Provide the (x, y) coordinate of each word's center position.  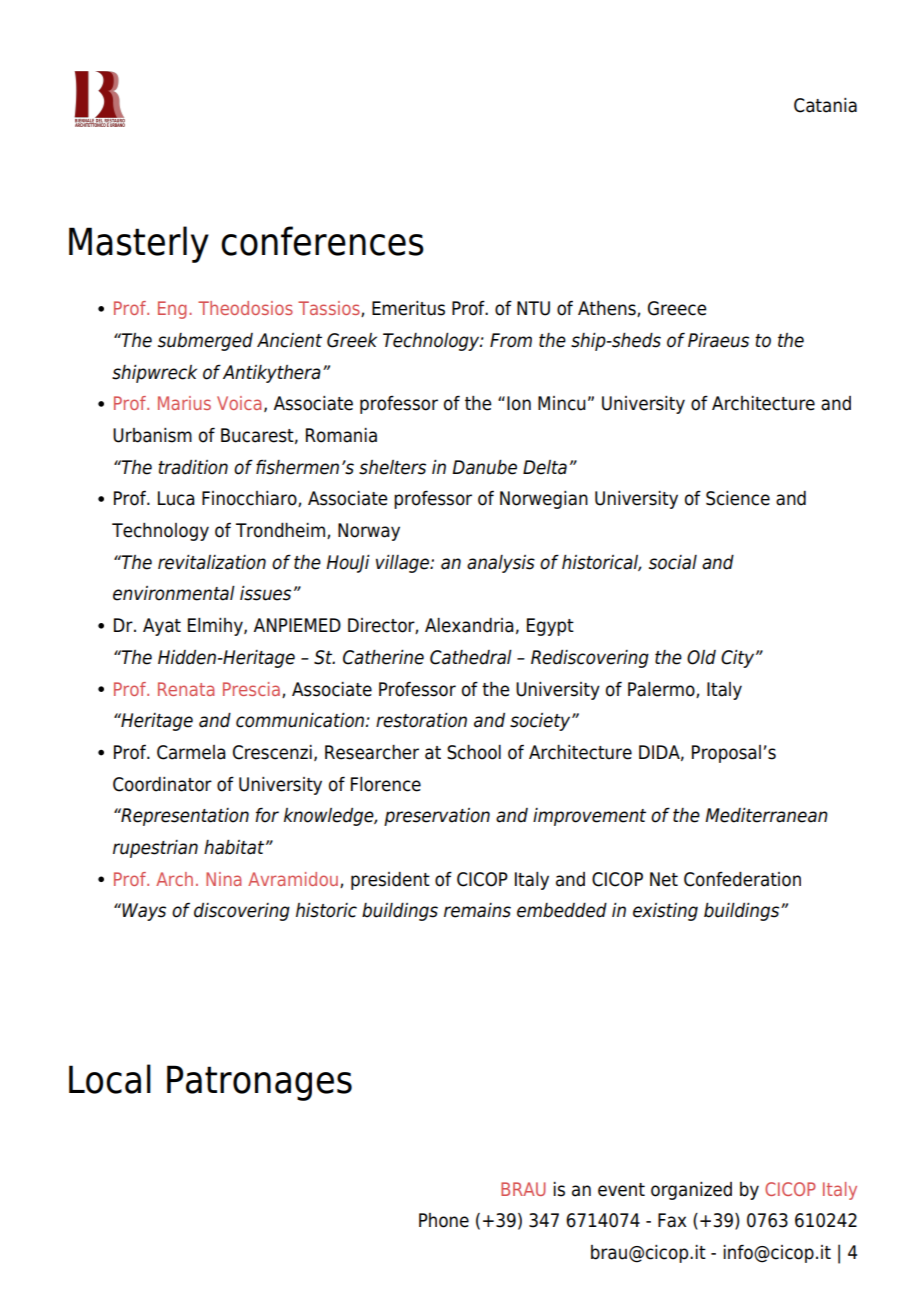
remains (477, 910)
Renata (186, 689)
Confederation (742, 879)
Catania (825, 105)
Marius (184, 403)
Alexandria (469, 625)
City (739, 659)
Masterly (139, 244)
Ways (143, 912)
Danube (484, 467)
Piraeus (718, 340)
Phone (444, 1220)
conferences (322, 241)
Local (110, 1079)
